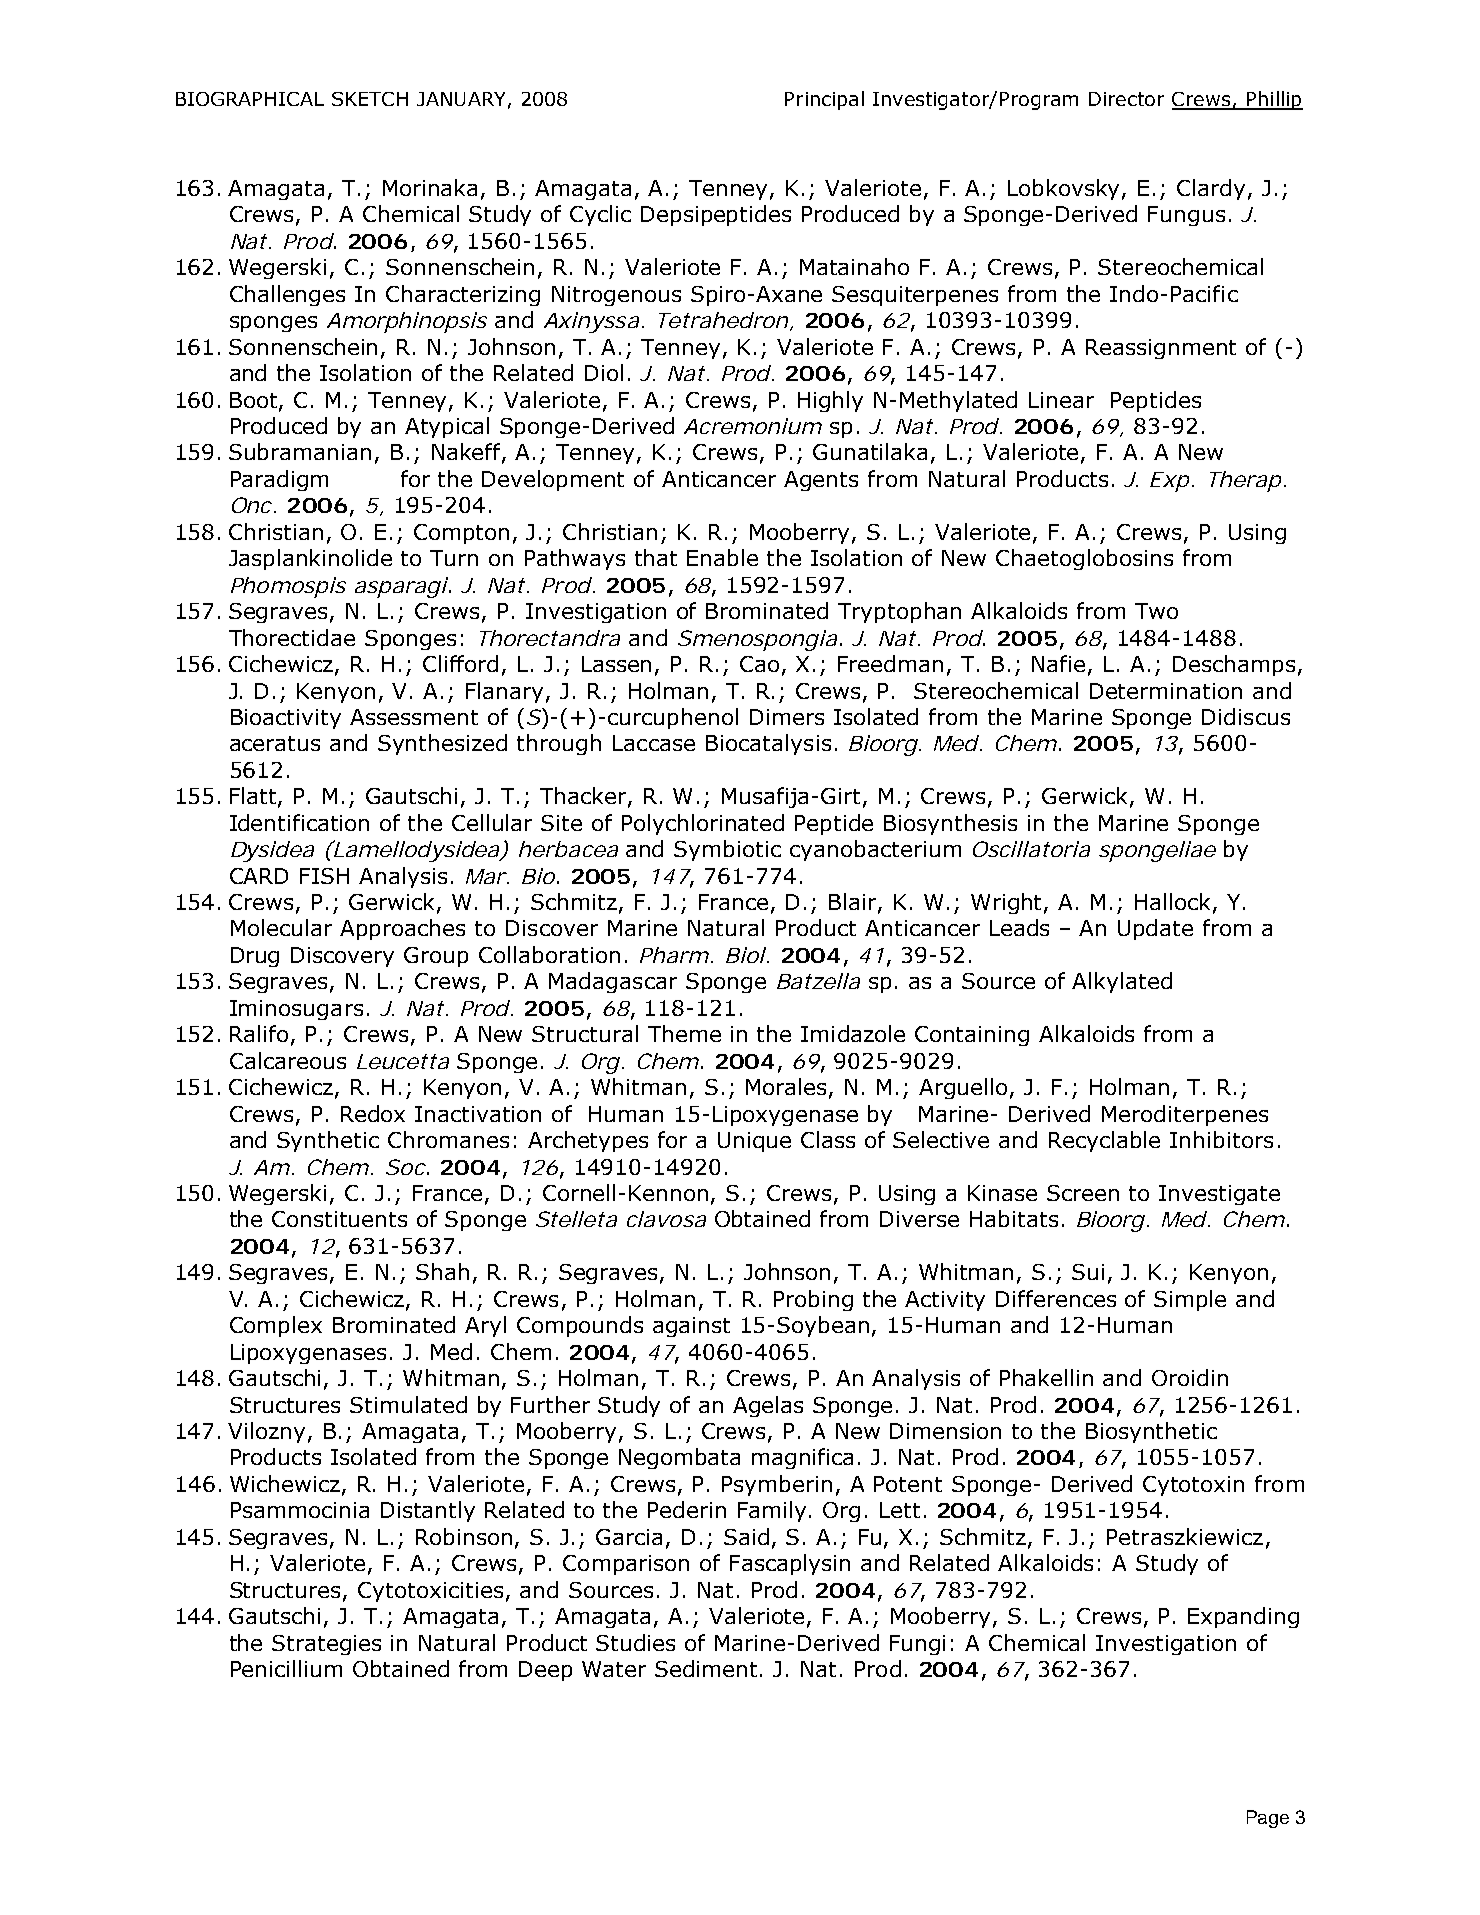 The height and width of the image is (1915, 1480). I want to click on Sediment, so click(706, 1668).
